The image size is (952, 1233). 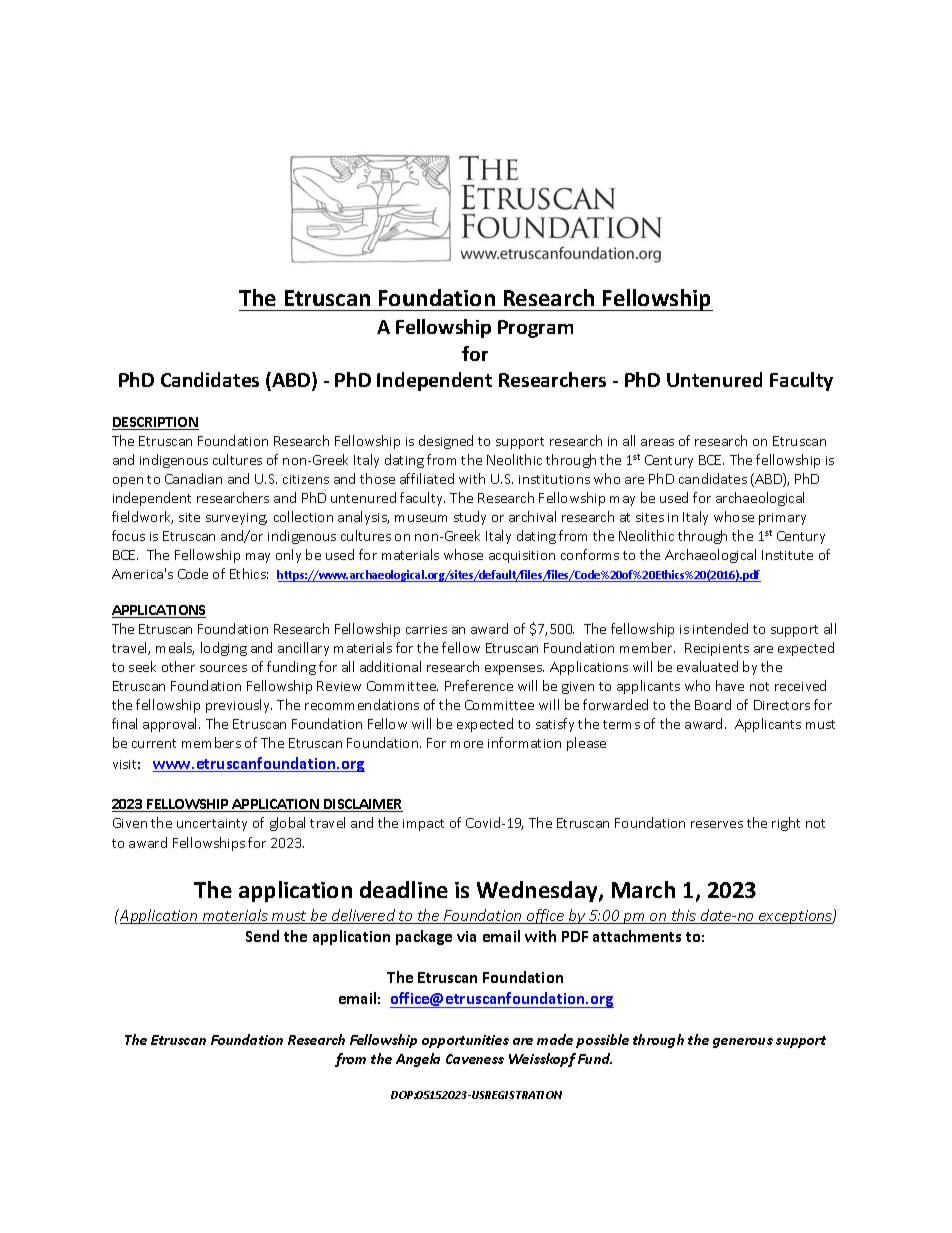 What do you see at coordinates (535, 329) in the screenshot?
I see `Program` at bounding box center [535, 329].
